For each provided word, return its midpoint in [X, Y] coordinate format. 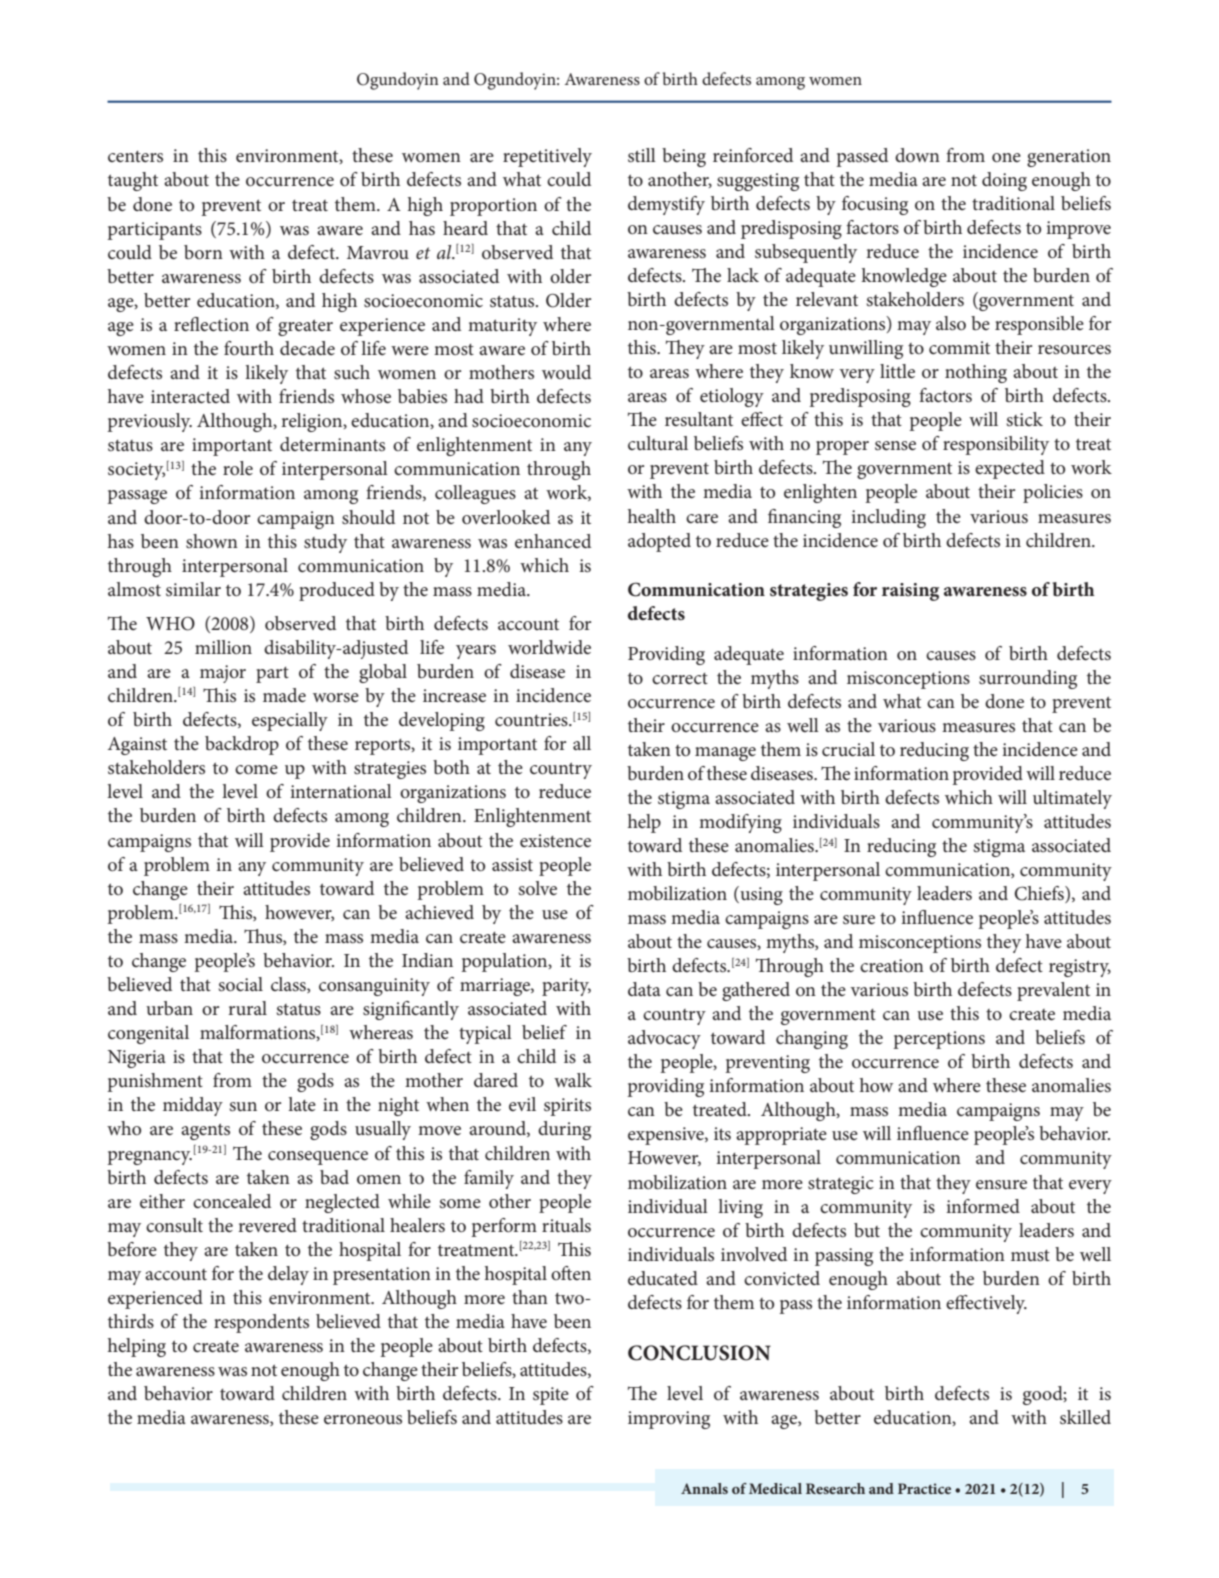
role [238, 468]
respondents [261, 1323]
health [652, 516]
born [203, 252]
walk [573, 1080]
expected [1010, 469]
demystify [666, 205]
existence [555, 841]
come [256, 770]
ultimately [1072, 799]
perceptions [939, 1040]
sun [243, 1107]
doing [1004, 181]
